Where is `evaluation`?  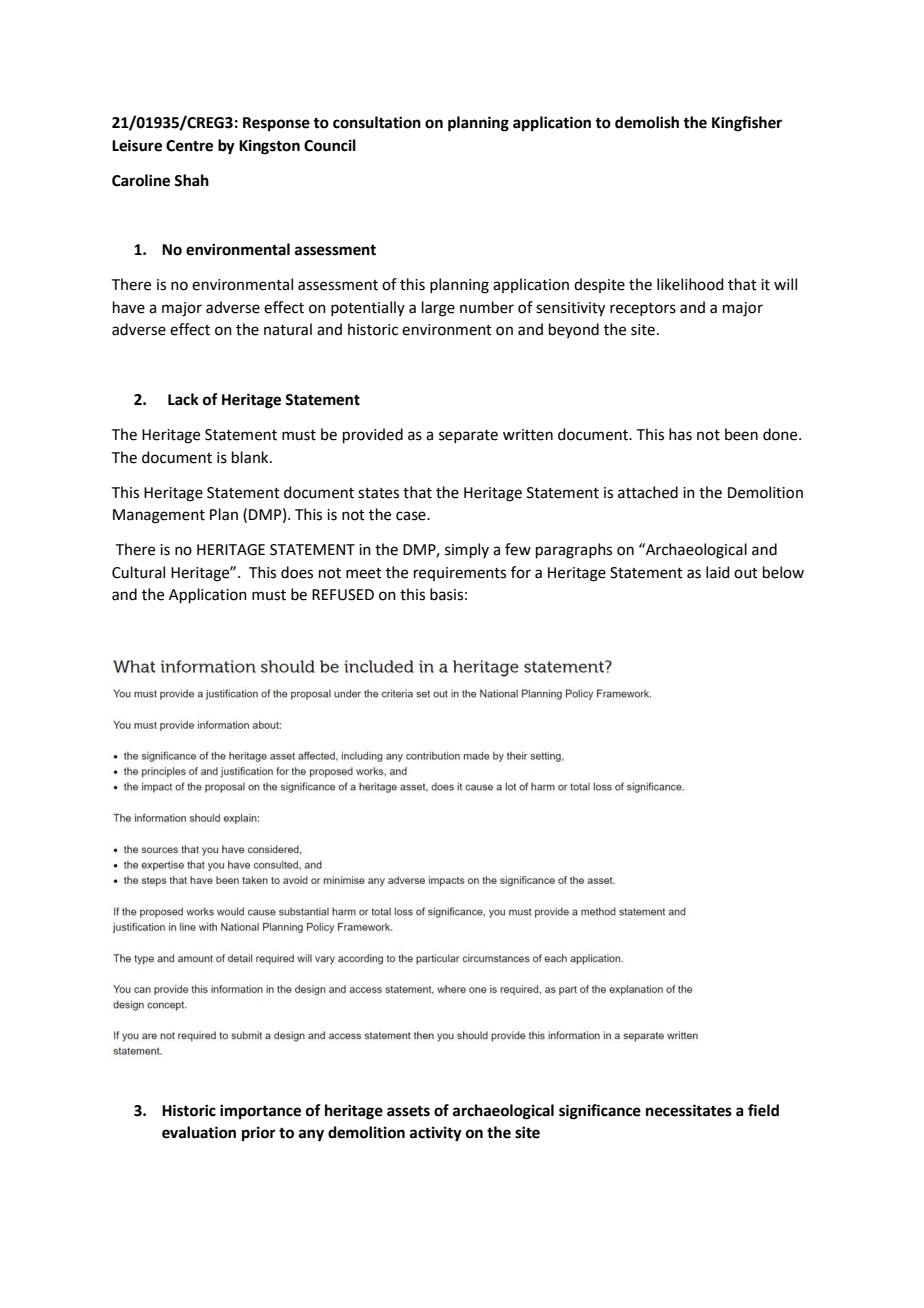 evaluation is located at coordinates (199, 1132).
